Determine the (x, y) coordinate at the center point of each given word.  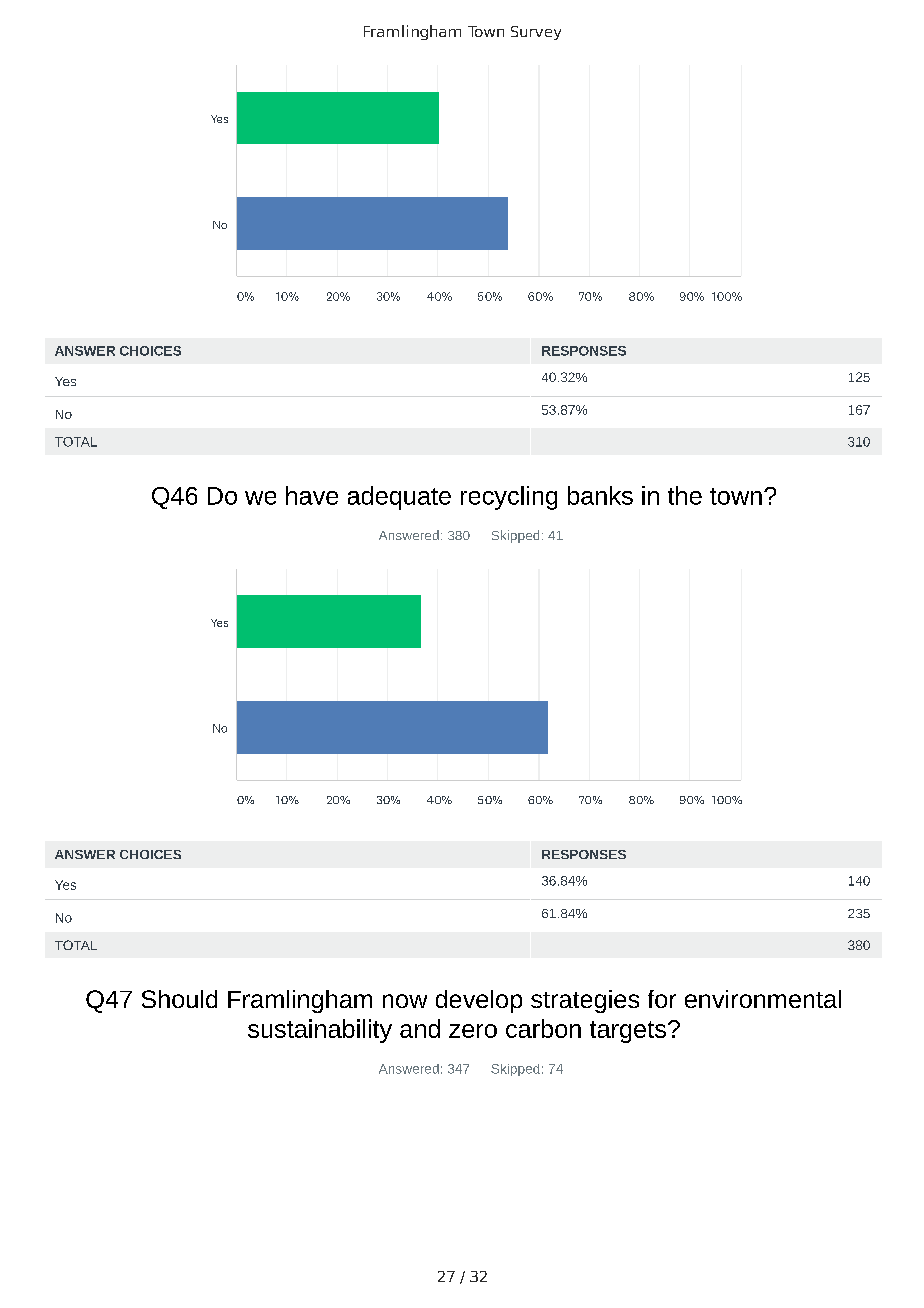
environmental (763, 999)
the (685, 495)
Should (179, 999)
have (312, 495)
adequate (399, 498)
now (405, 1001)
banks (600, 495)
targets (628, 1032)
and (420, 1028)
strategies (585, 1001)
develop (479, 1001)
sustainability (320, 1031)
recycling (509, 498)
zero (473, 1031)
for (662, 999)
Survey (536, 33)
